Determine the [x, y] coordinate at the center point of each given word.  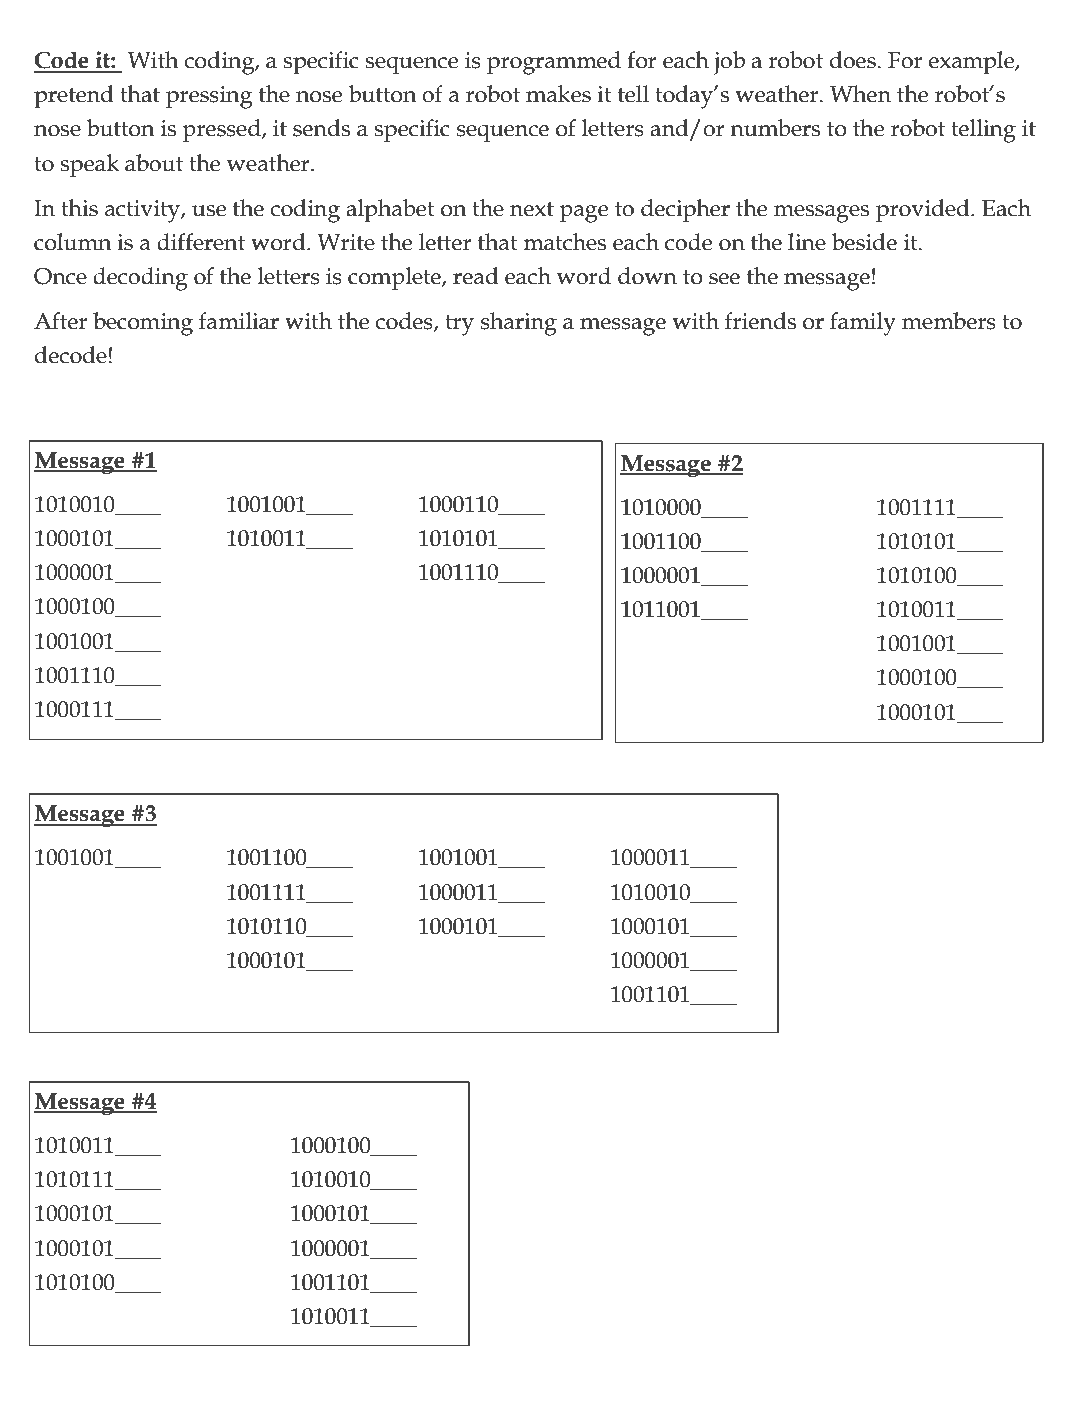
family [863, 324]
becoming [143, 324]
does [853, 60]
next [532, 209]
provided [924, 210]
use [209, 211]
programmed [554, 63]
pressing [209, 97]
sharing [519, 324]
